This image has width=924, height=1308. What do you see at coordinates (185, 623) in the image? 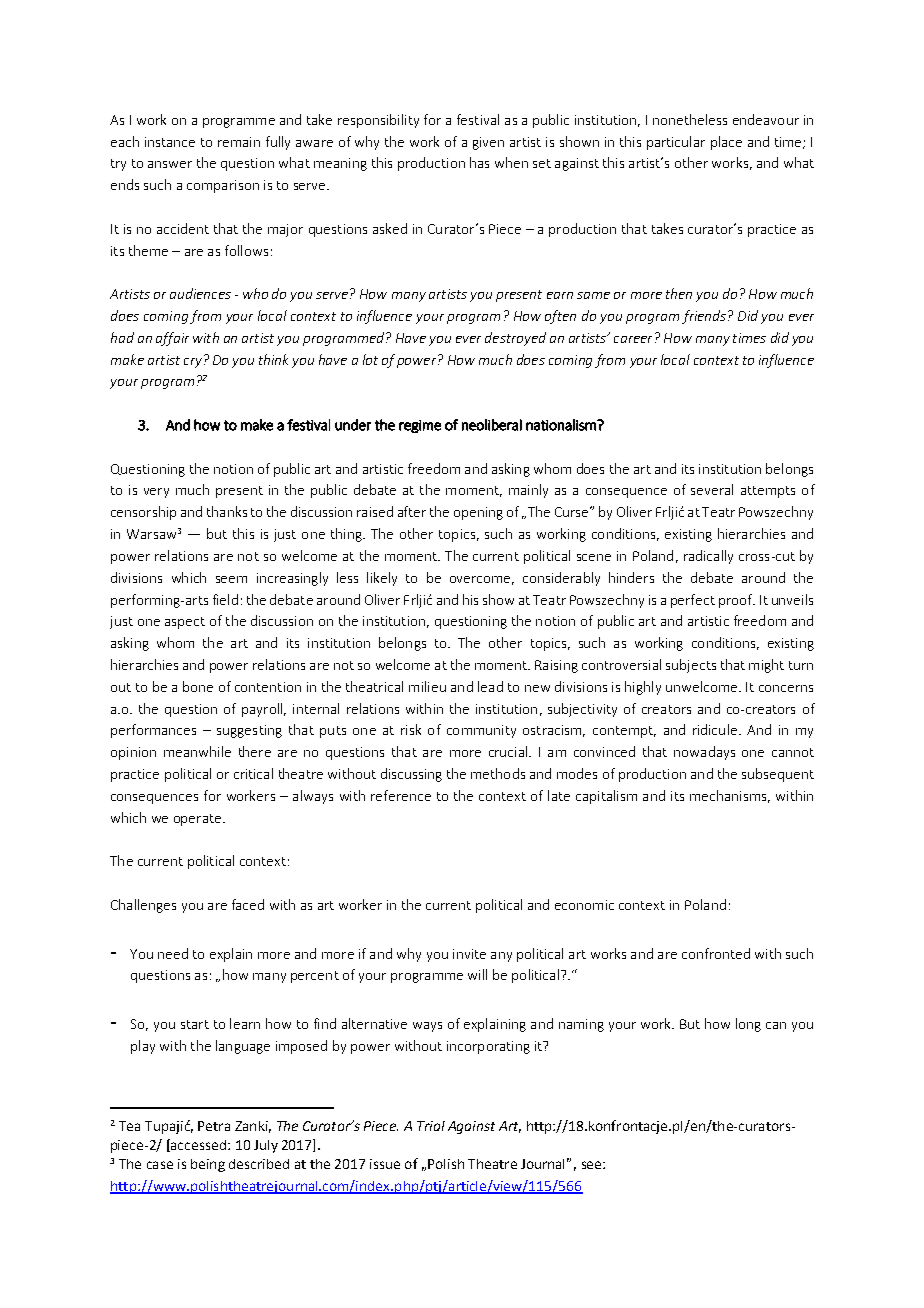
I see `aspect` at bounding box center [185, 623].
